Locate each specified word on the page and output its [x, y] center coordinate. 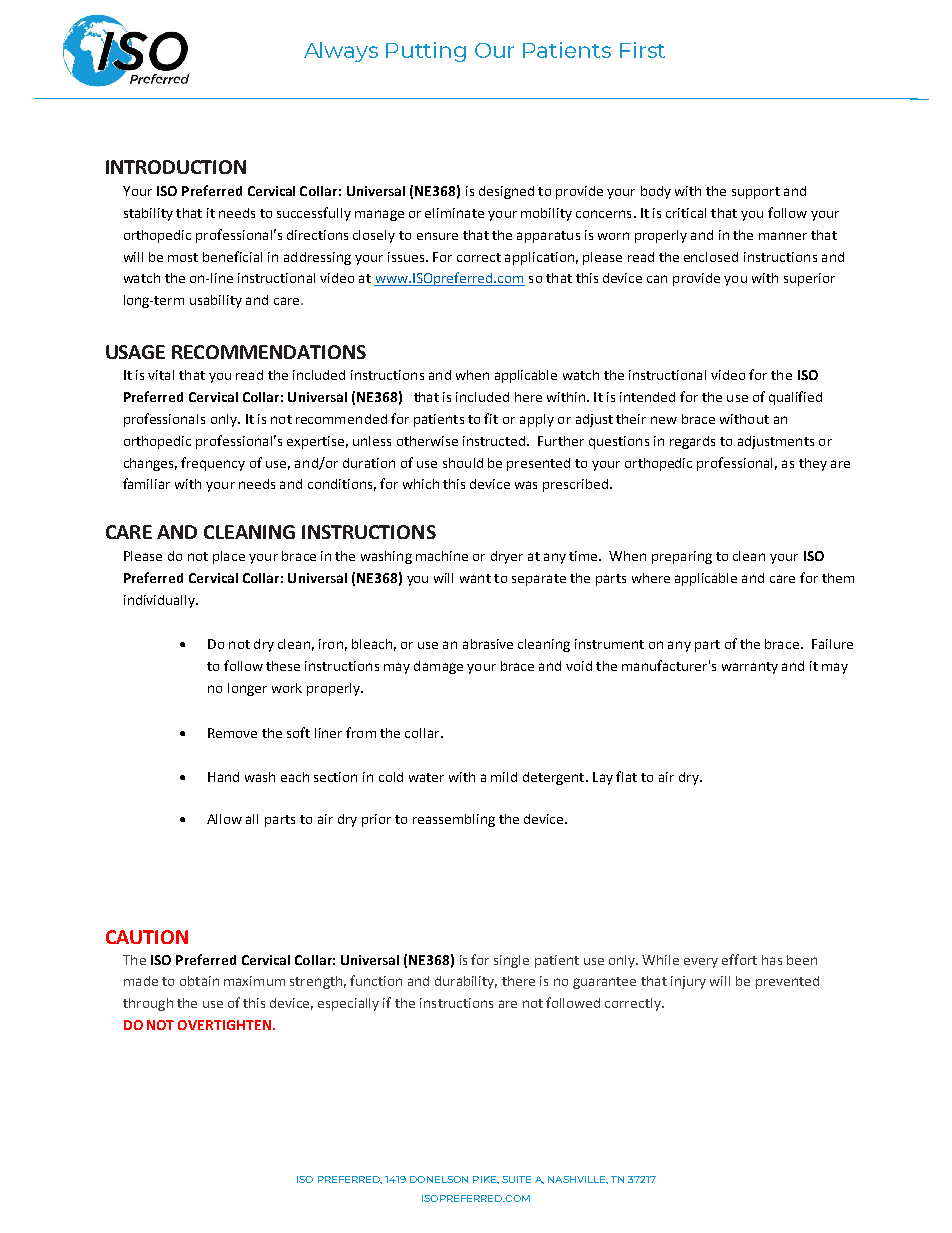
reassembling [454, 820]
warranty [750, 668]
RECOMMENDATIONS [269, 352]
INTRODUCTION [176, 167]
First [642, 50]
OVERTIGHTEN [224, 1025]
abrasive [488, 644]
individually [160, 601]
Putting [426, 52]
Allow [224, 819]
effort [739, 959]
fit [491, 418]
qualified [795, 398]
